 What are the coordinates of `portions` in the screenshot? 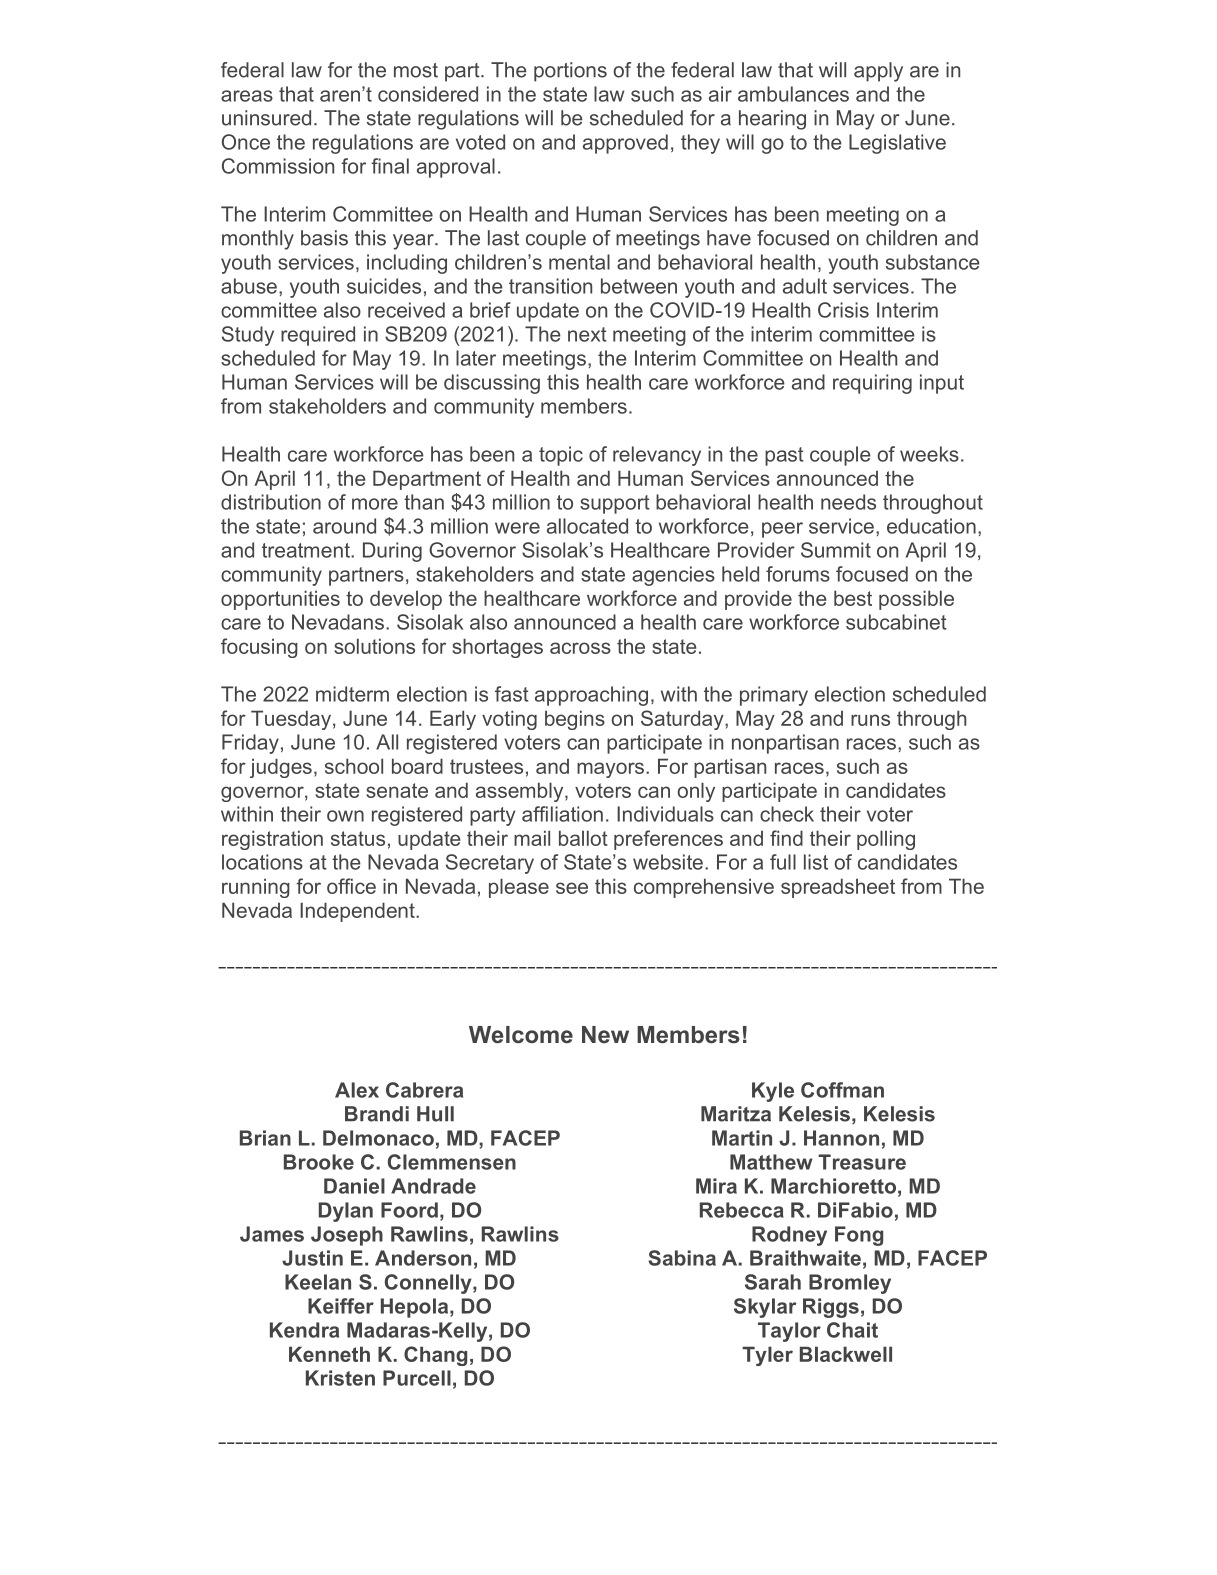 It's located at (570, 72).
